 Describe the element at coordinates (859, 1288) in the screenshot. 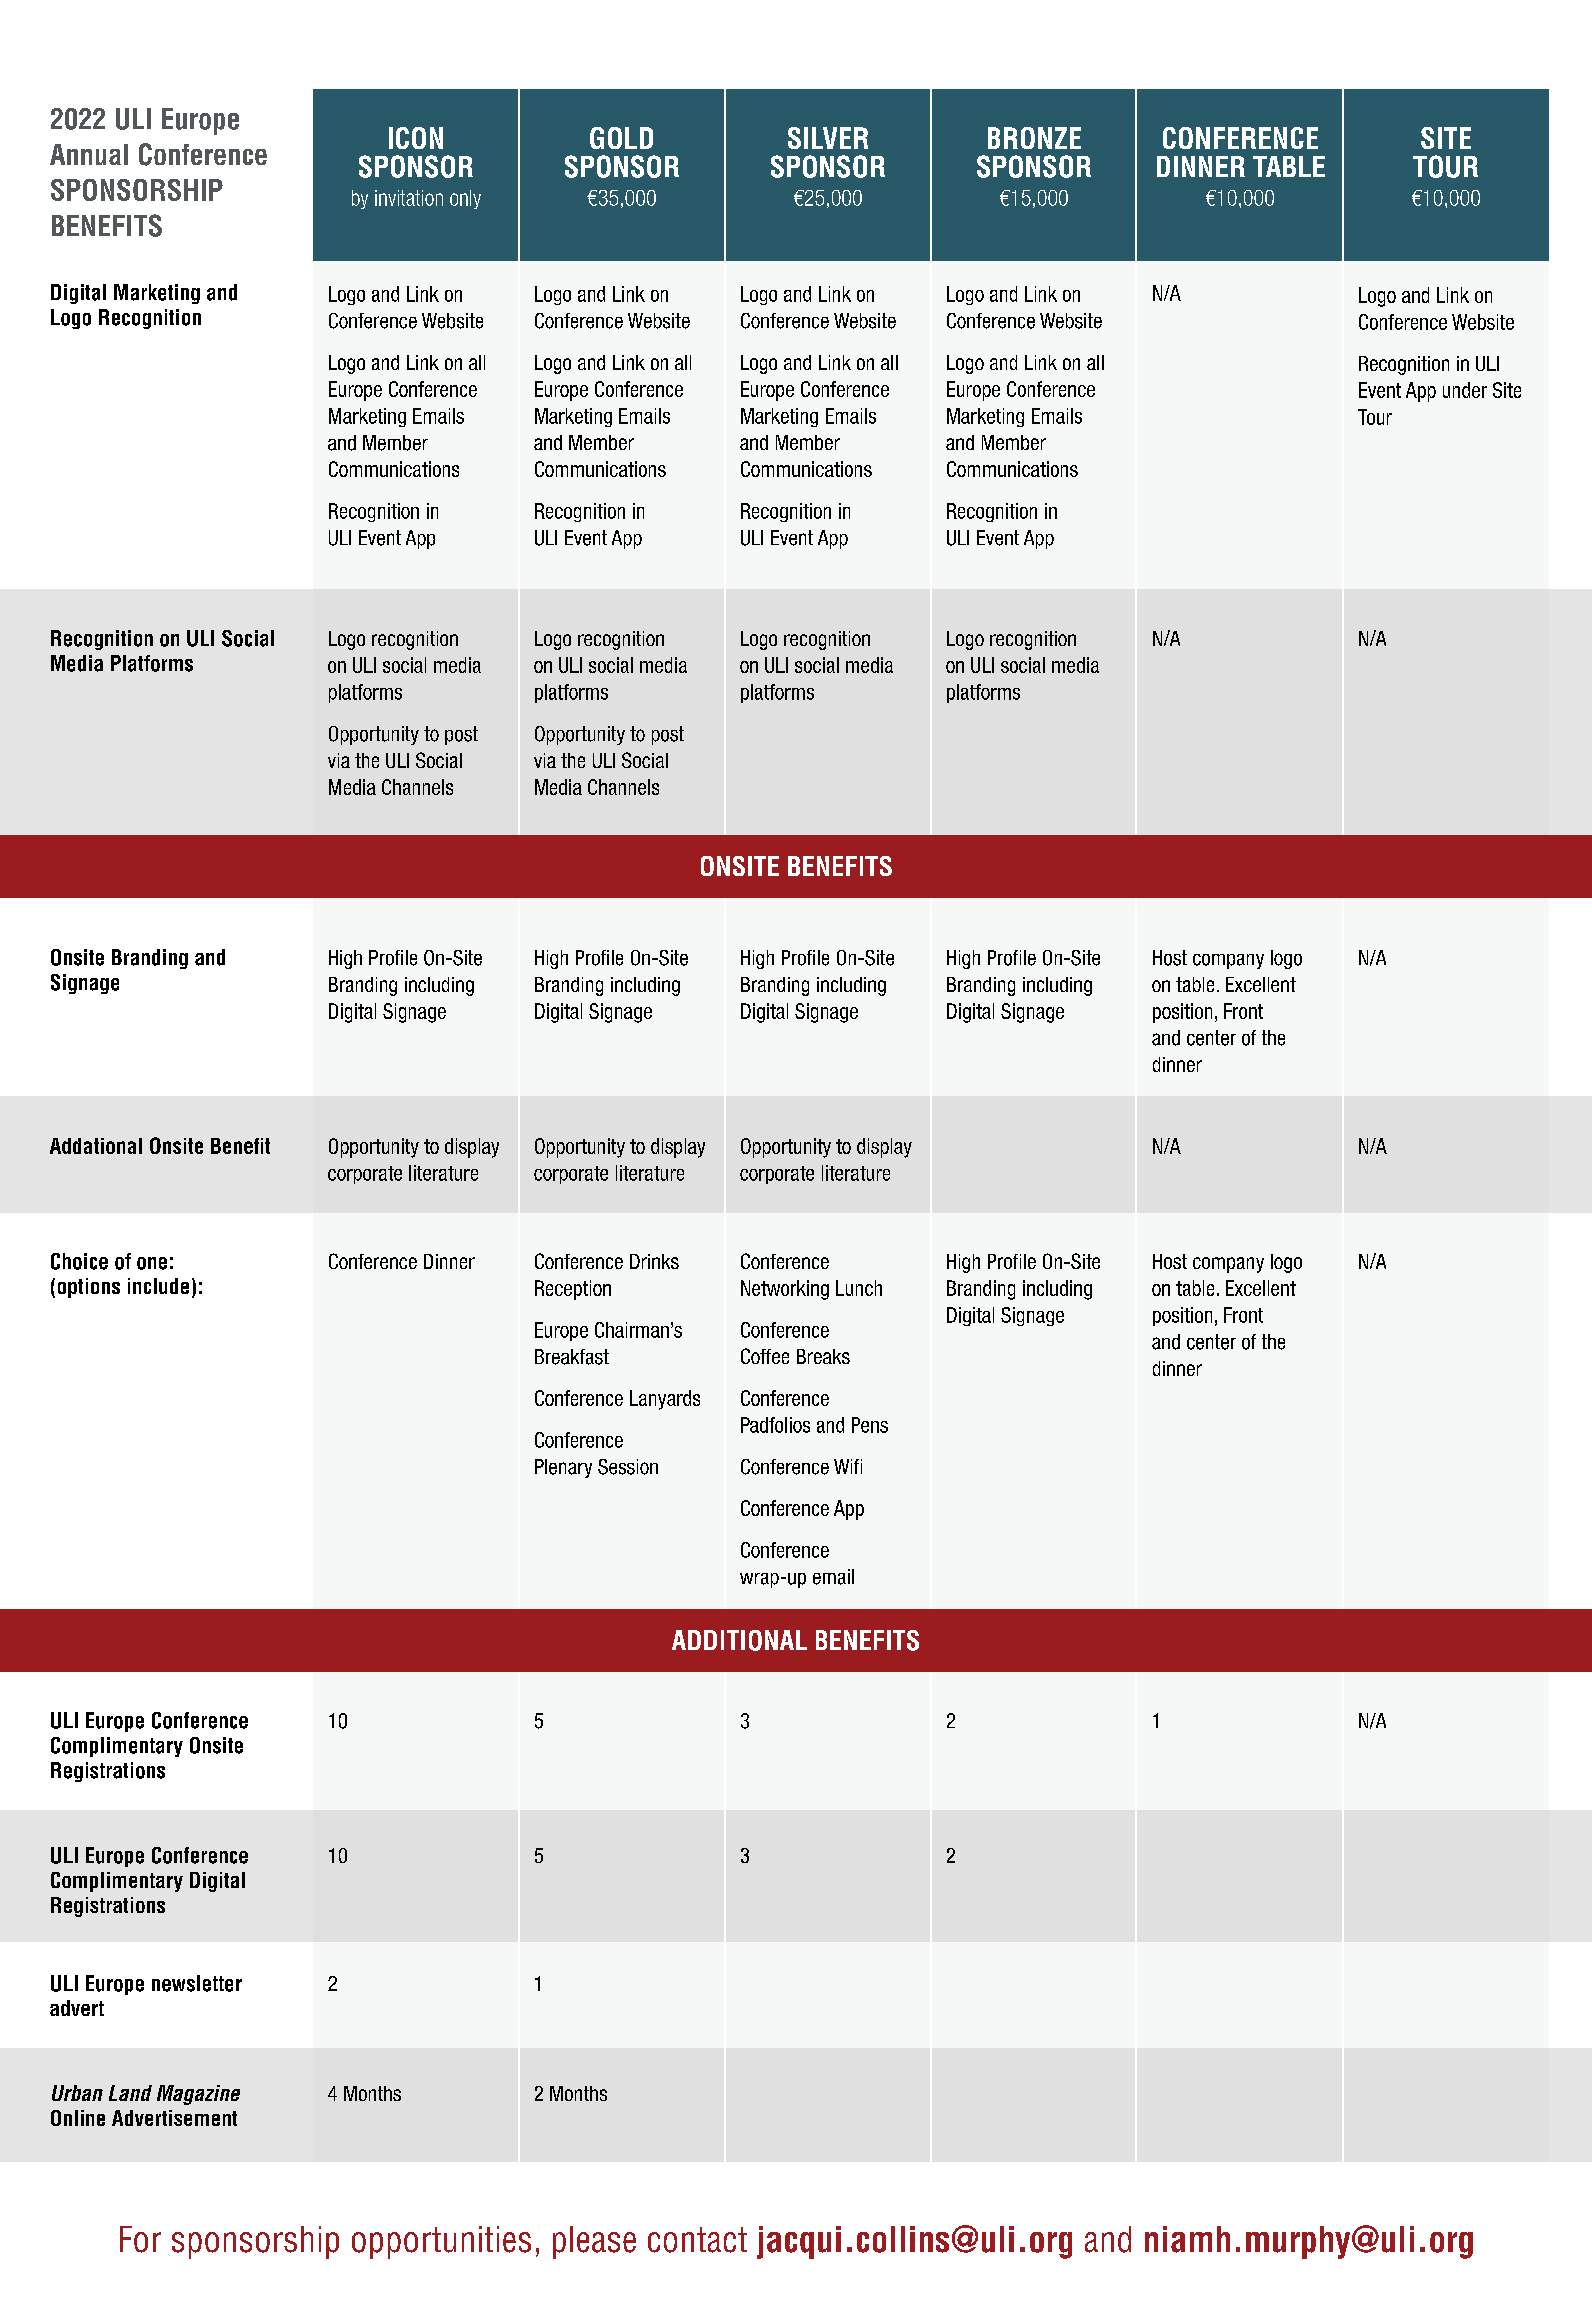

I see `Lunch` at that location.
